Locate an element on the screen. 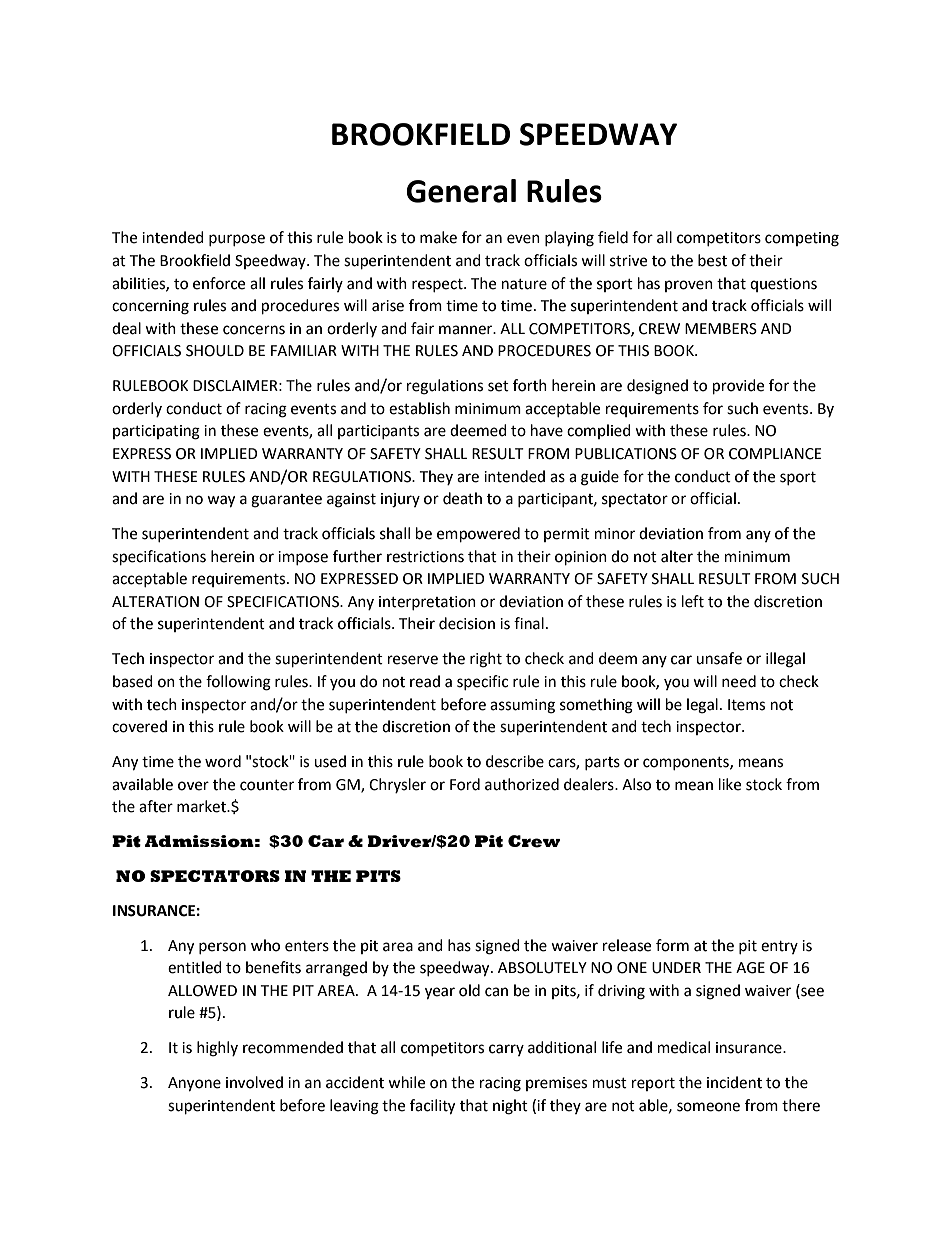 Image resolution: width=952 pixels, height=1233 pixels. set is located at coordinates (498, 386).
